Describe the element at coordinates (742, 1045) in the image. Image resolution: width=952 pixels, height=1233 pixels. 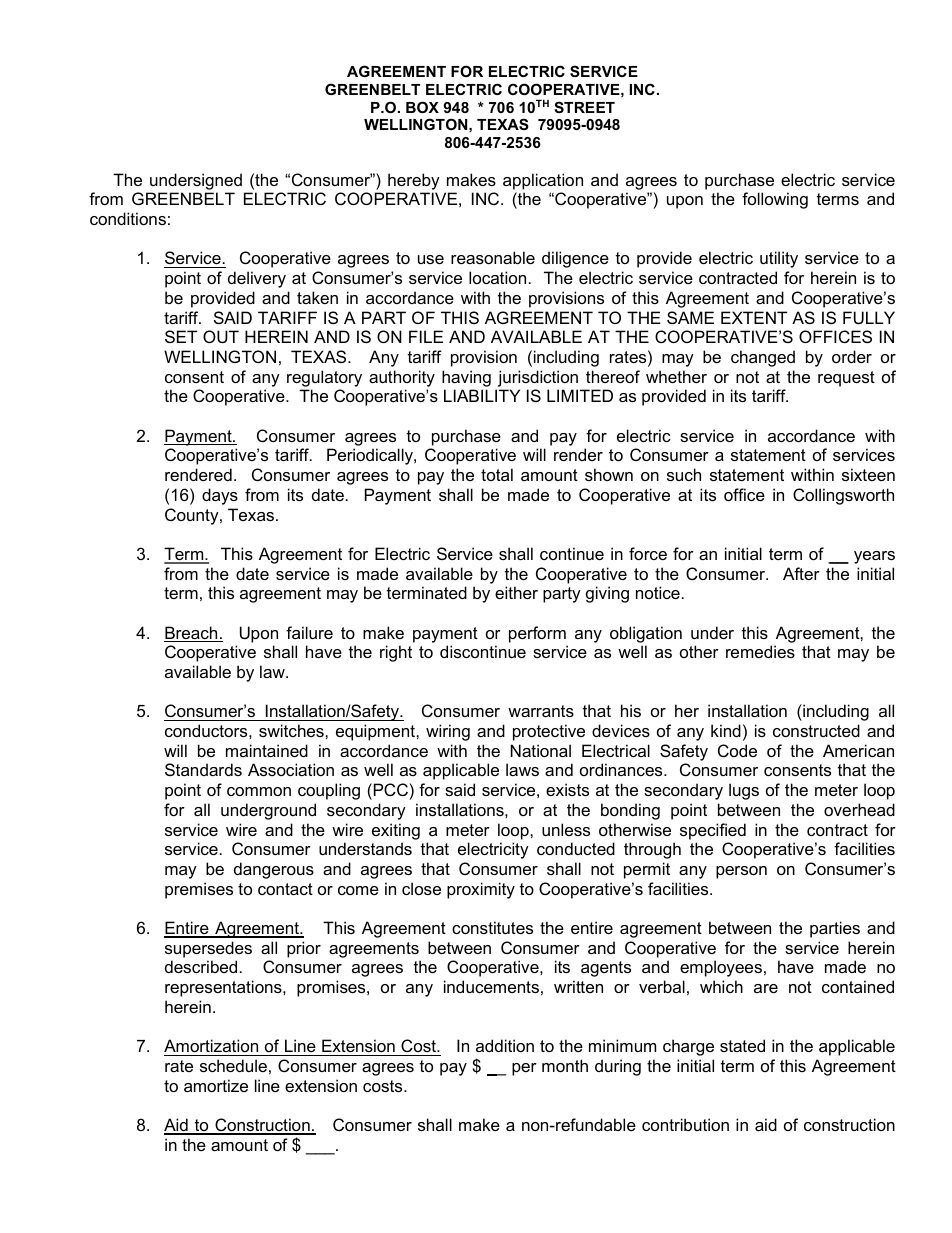
I see `stated` at that location.
